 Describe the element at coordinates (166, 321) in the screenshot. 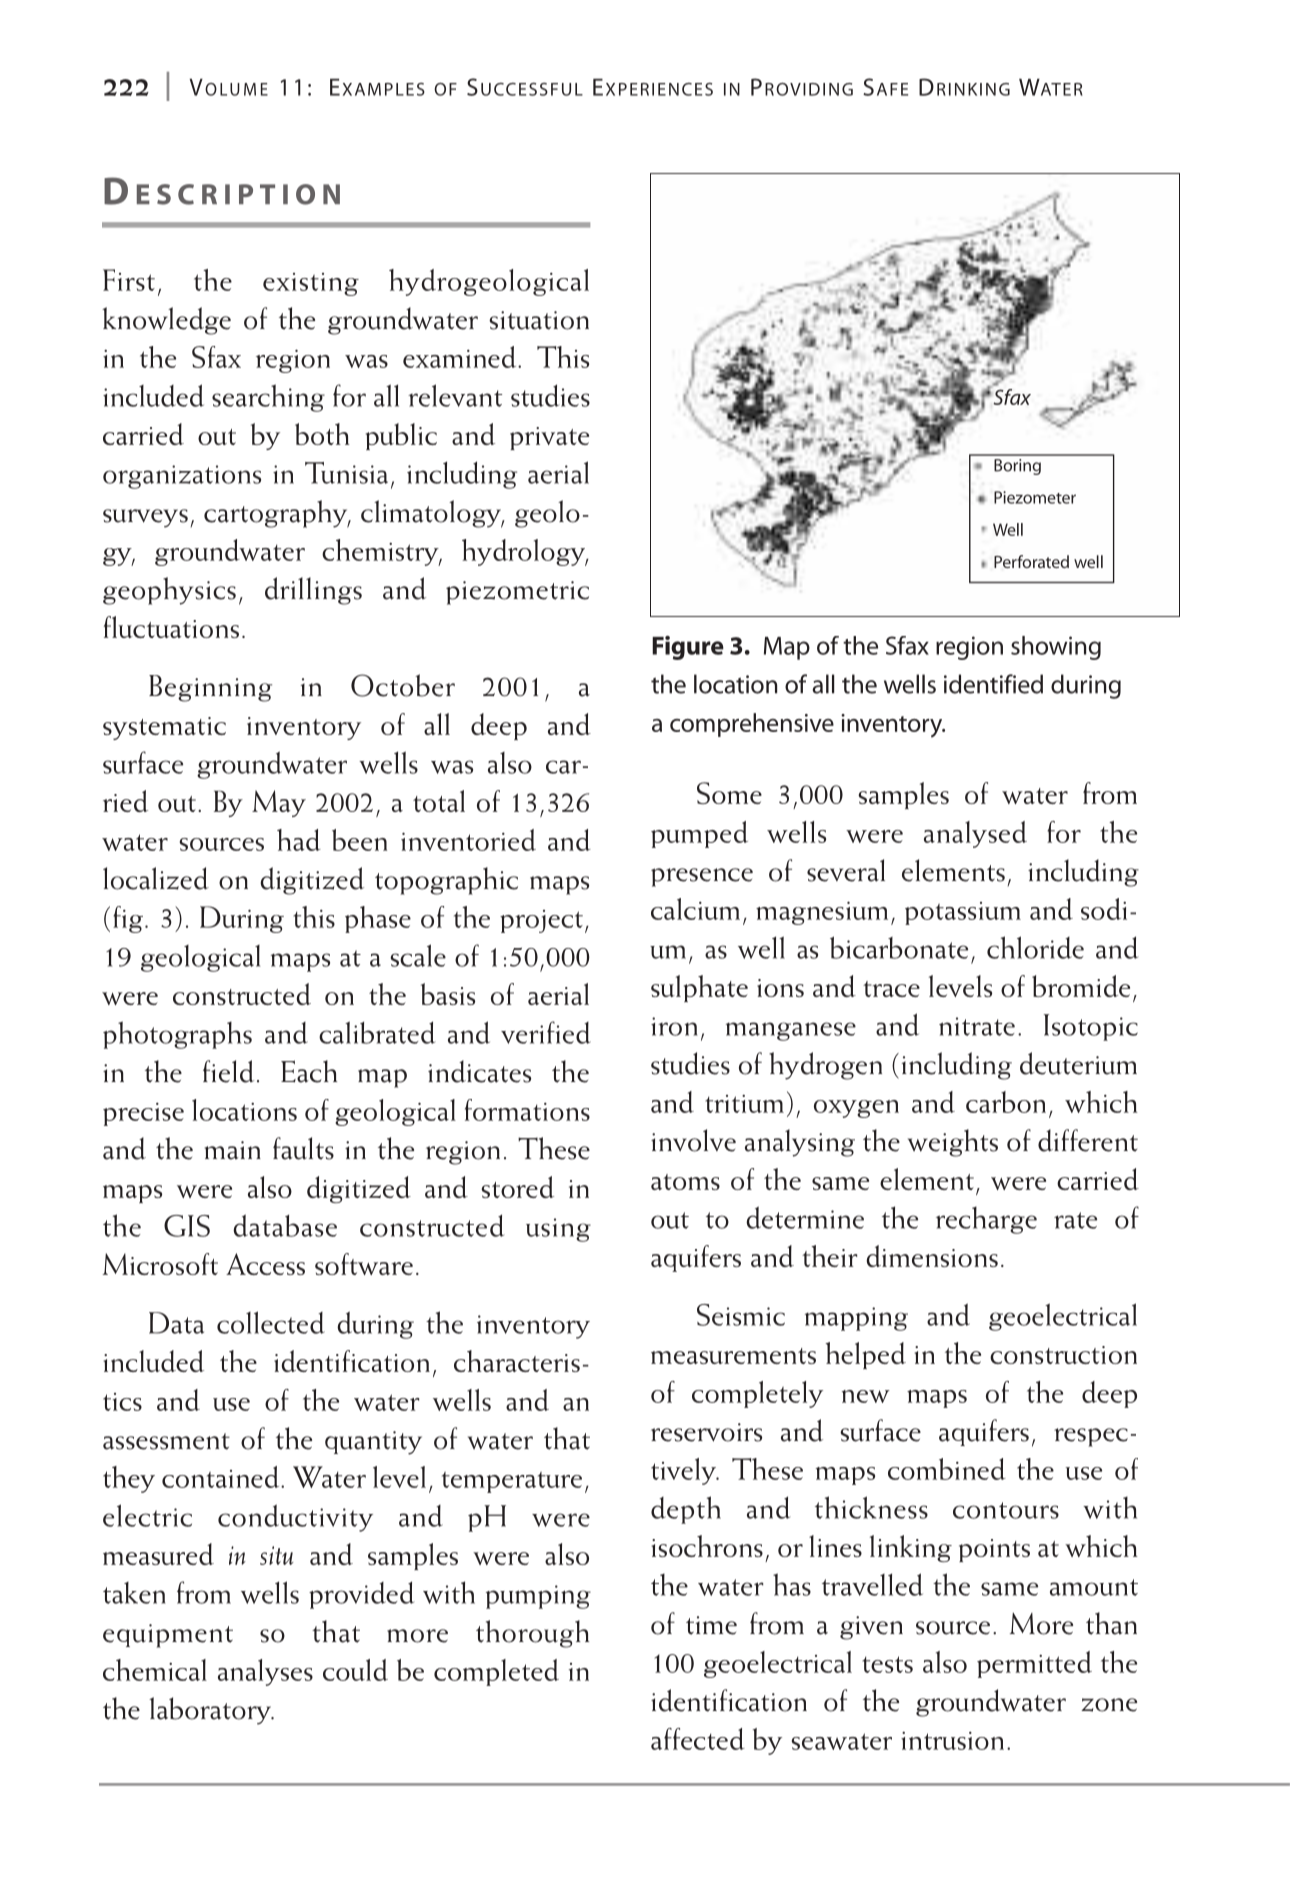

I see `knowledge` at that location.
